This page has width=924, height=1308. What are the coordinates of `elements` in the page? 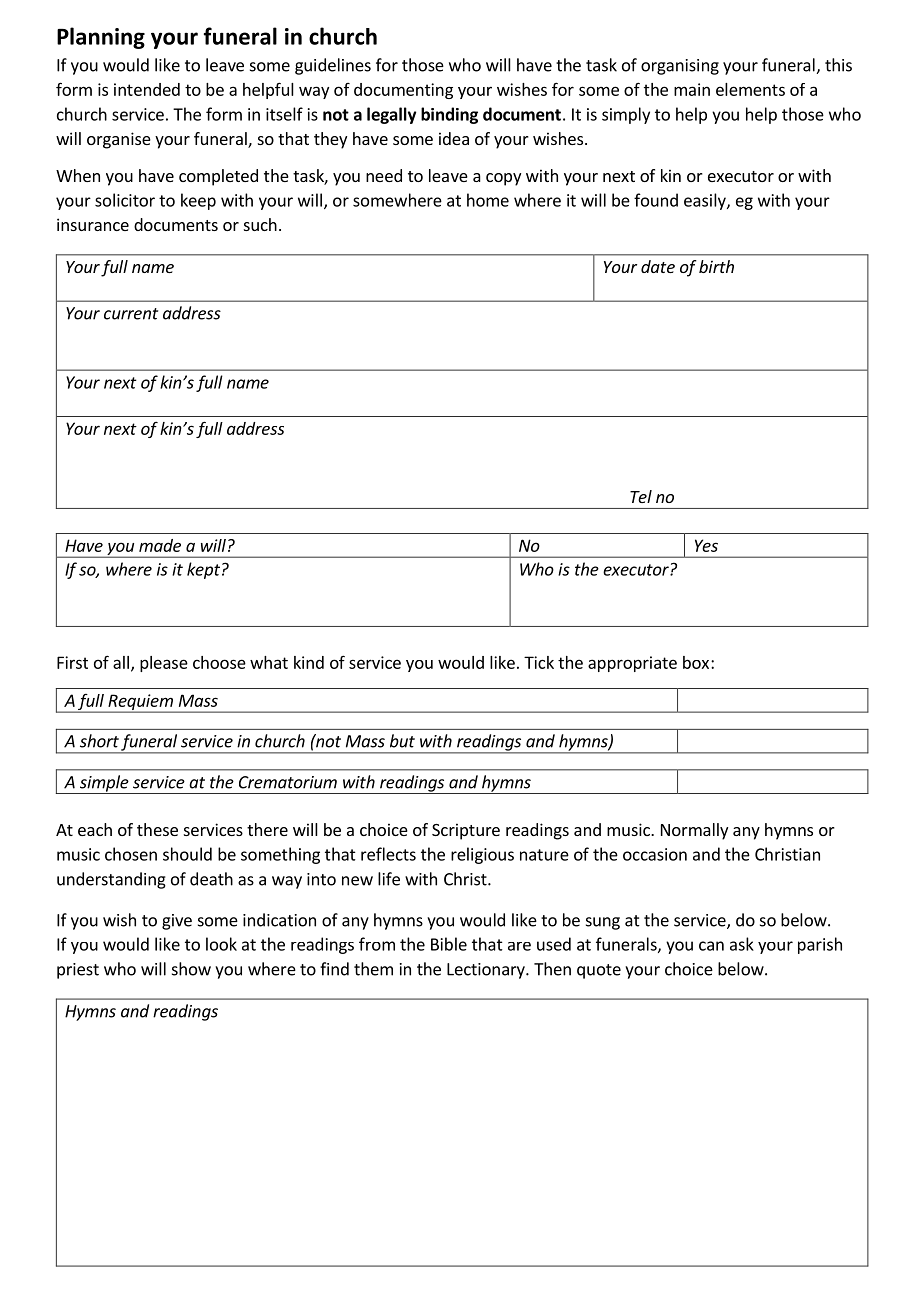 It's located at (750, 89).
